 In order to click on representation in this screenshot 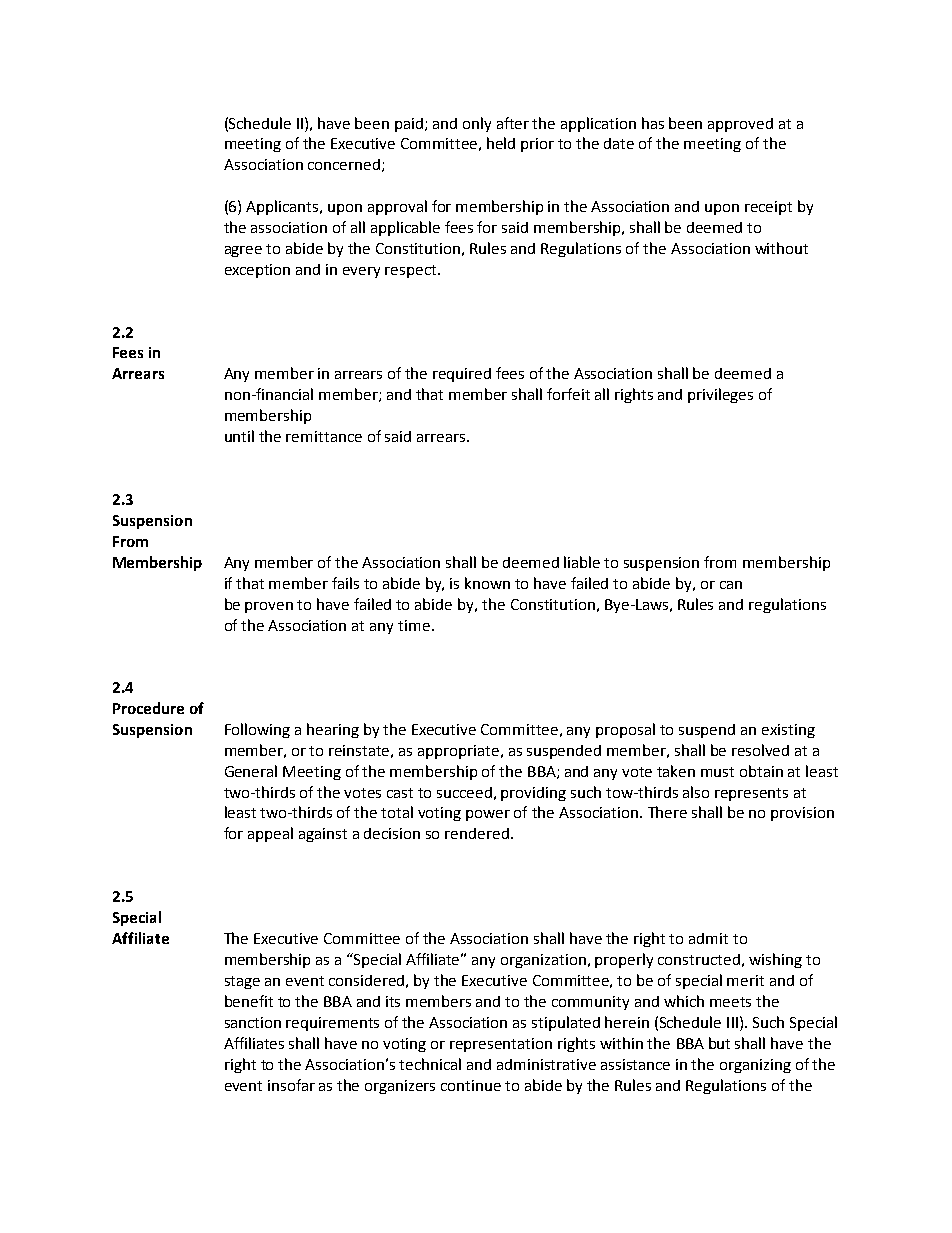, I will do `click(501, 1045)`.
